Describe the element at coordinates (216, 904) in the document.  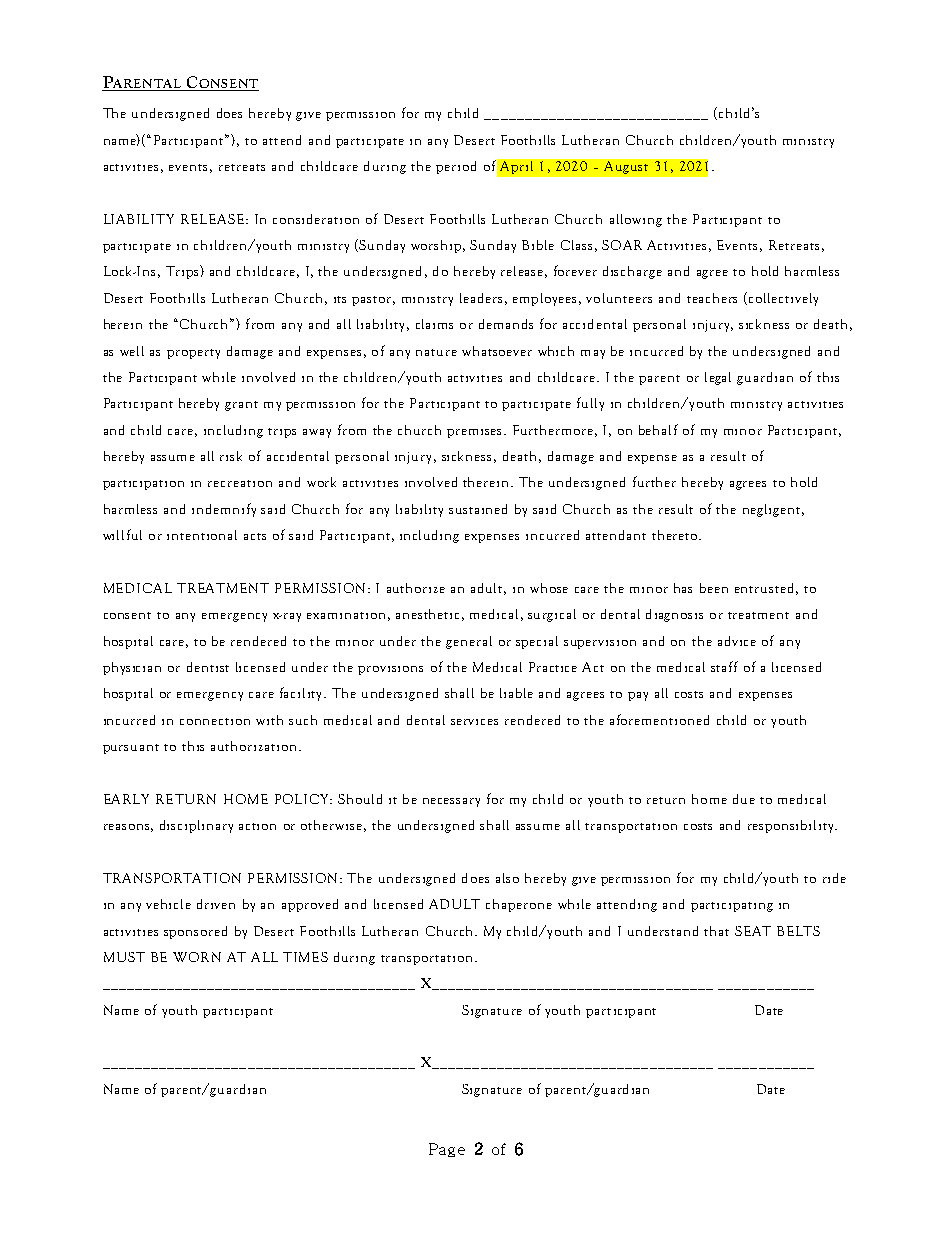
I see `driven` at that location.
